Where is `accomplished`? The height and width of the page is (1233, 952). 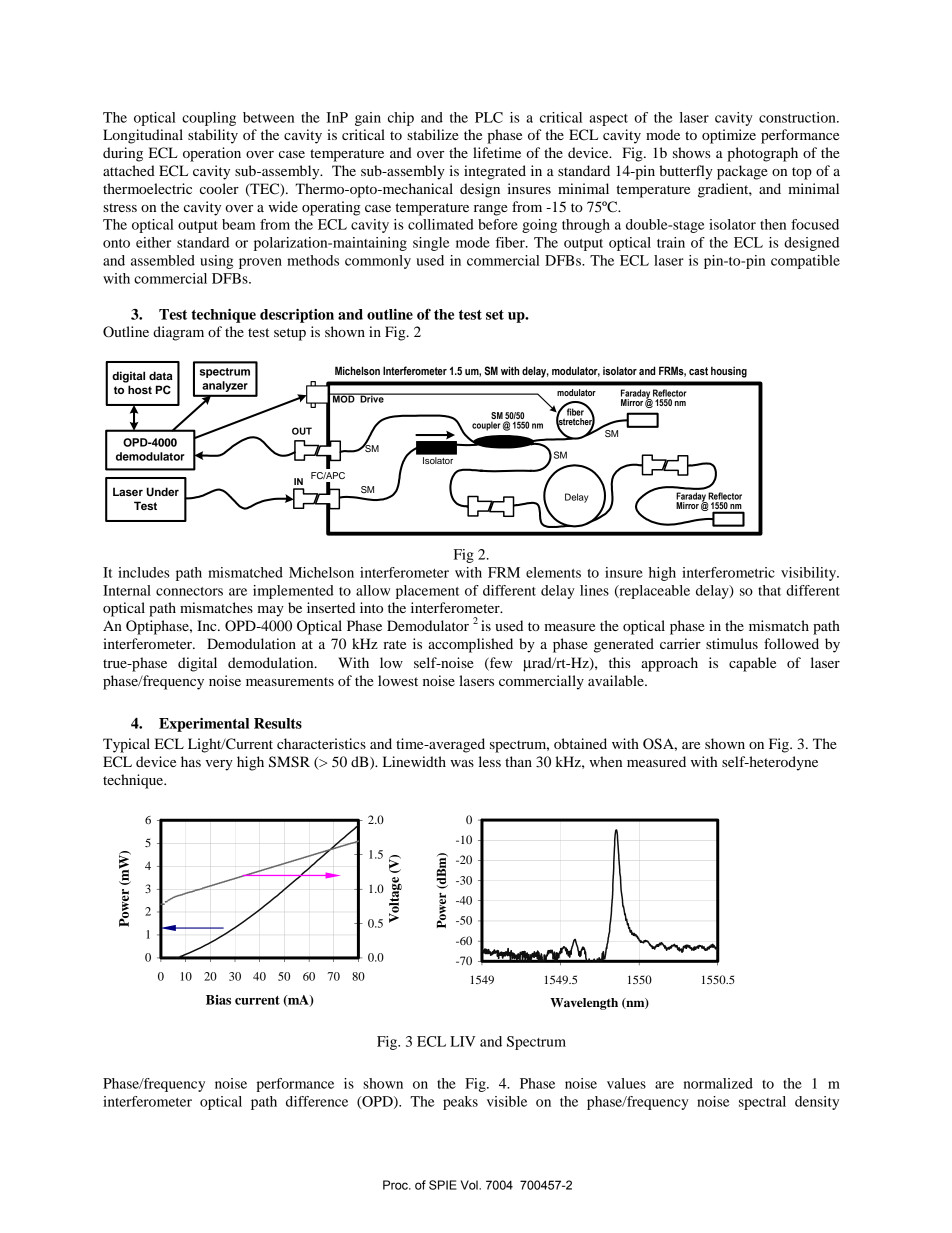 accomplished is located at coordinates (470, 645).
